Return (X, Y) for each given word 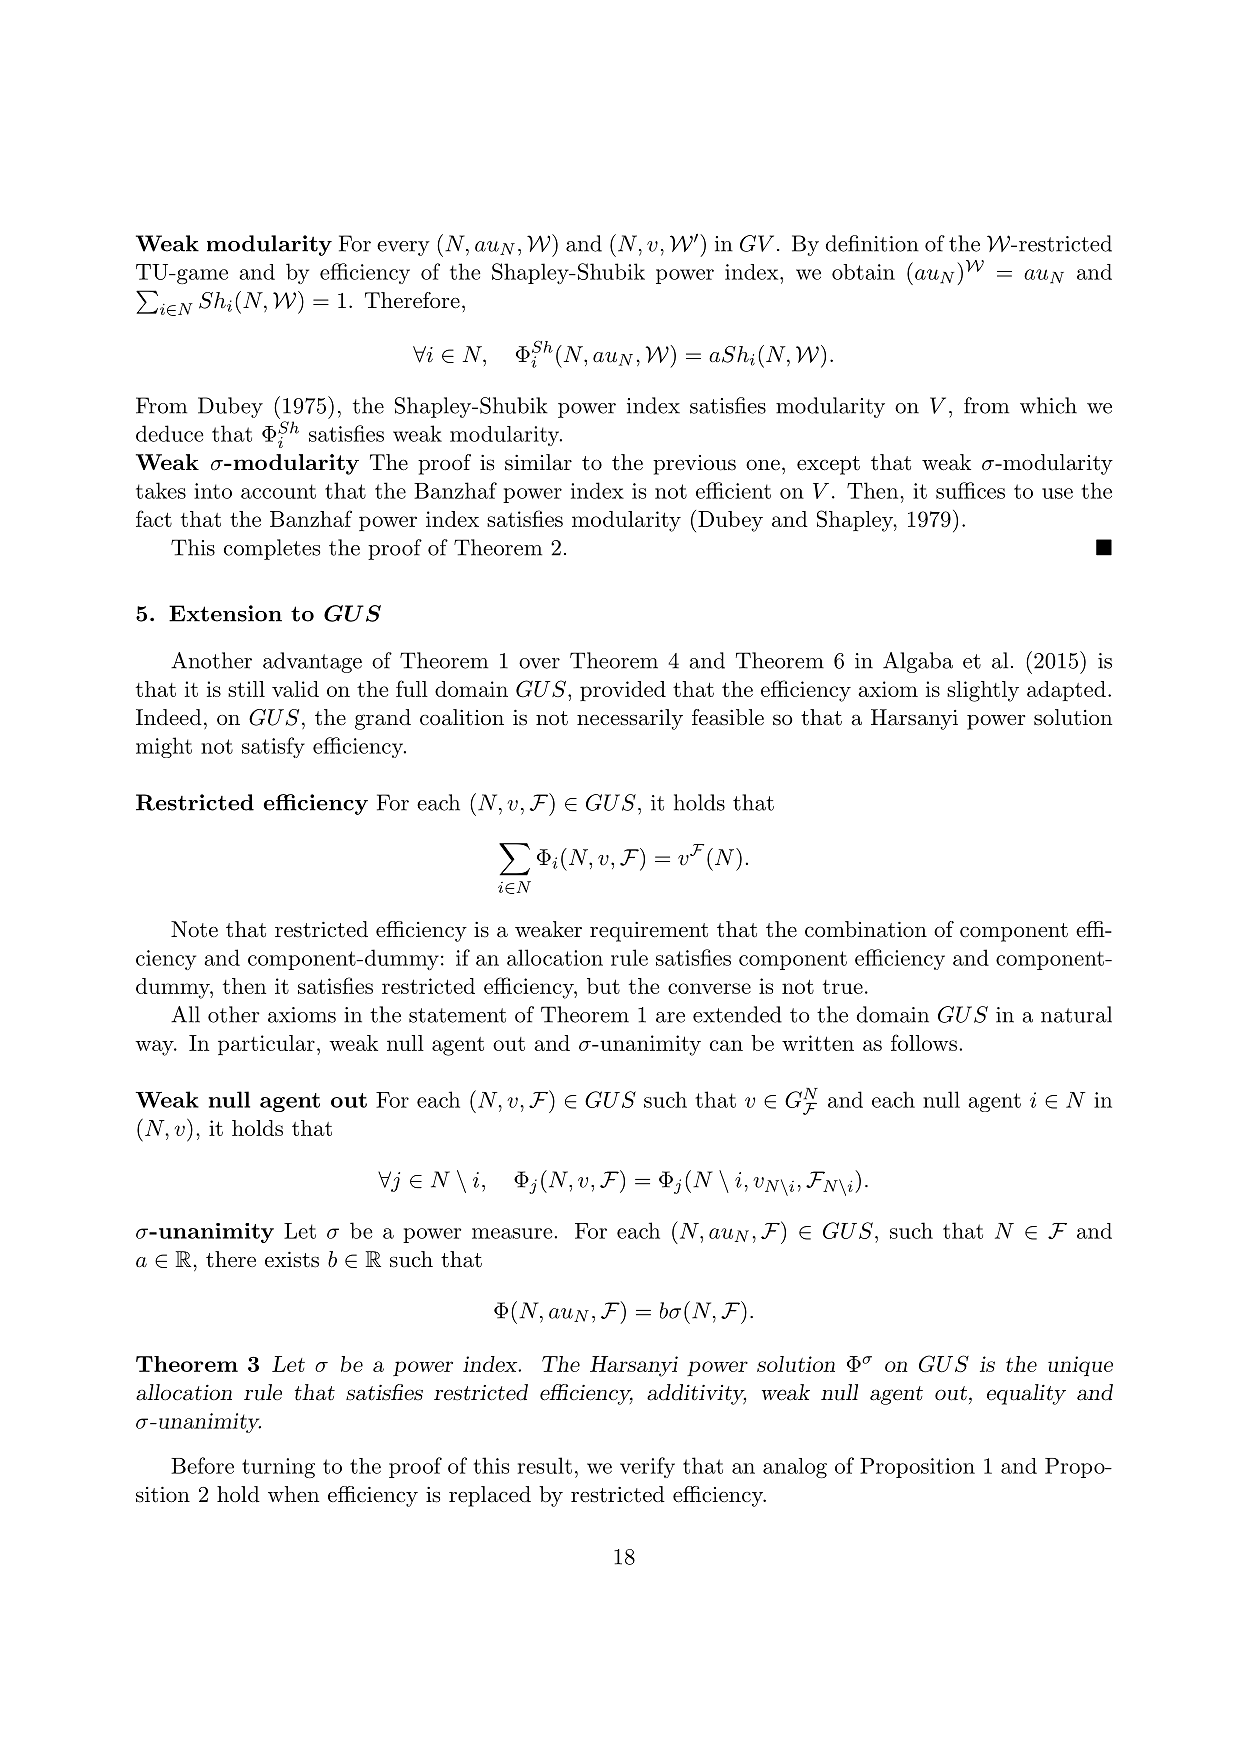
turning (278, 1468)
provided (623, 691)
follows (924, 1042)
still (246, 689)
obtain (863, 272)
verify (647, 1467)
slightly (983, 691)
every (403, 248)
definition (872, 243)
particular (266, 1045)
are (670, 1017)
